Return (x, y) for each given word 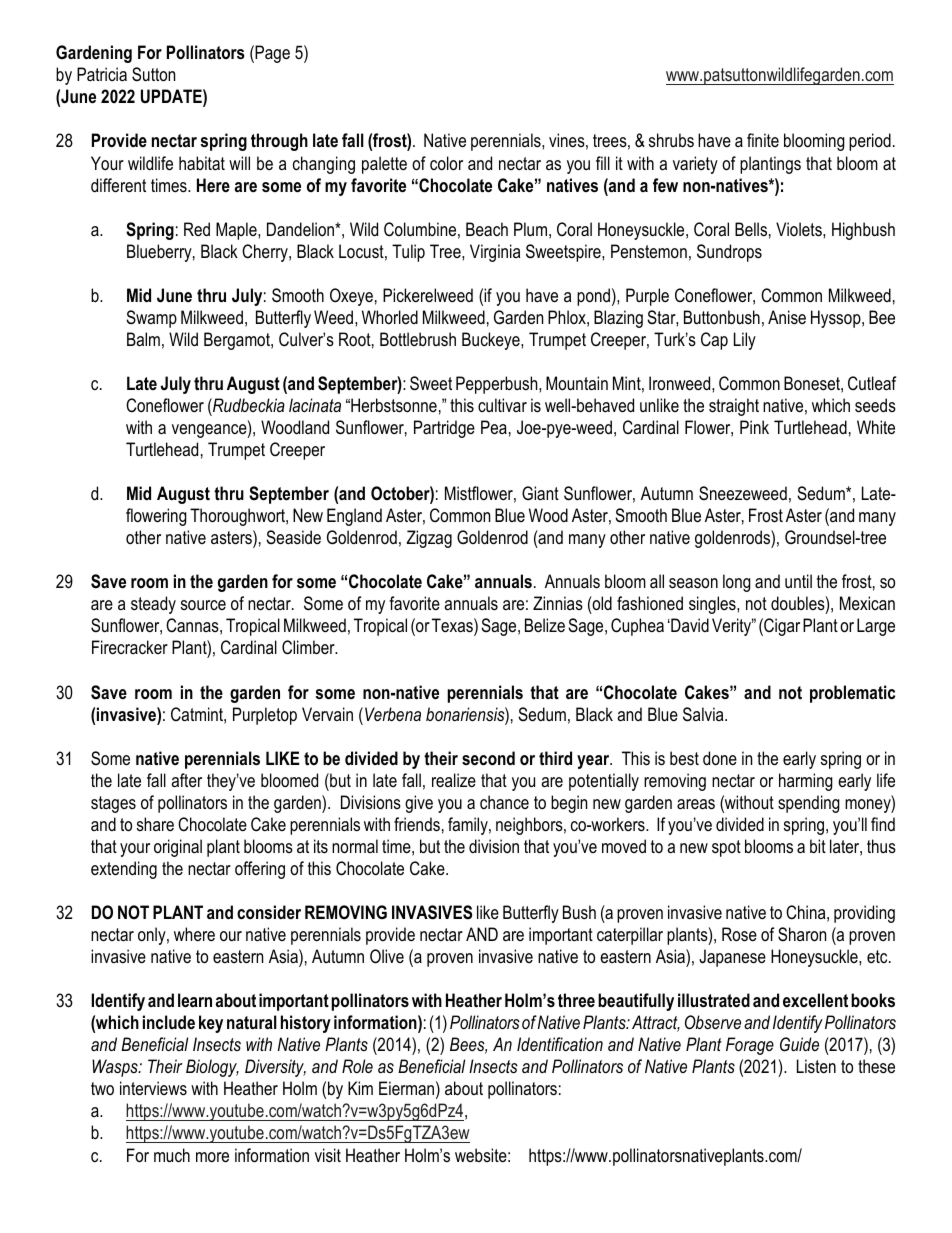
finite (763, 140)
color (446, 163)
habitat (202, 163)
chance (504, 802)
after (186, 780)
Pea (494, 427)
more (212, 1157)
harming (806, 782)
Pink (754, 427)
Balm (143, 339)
